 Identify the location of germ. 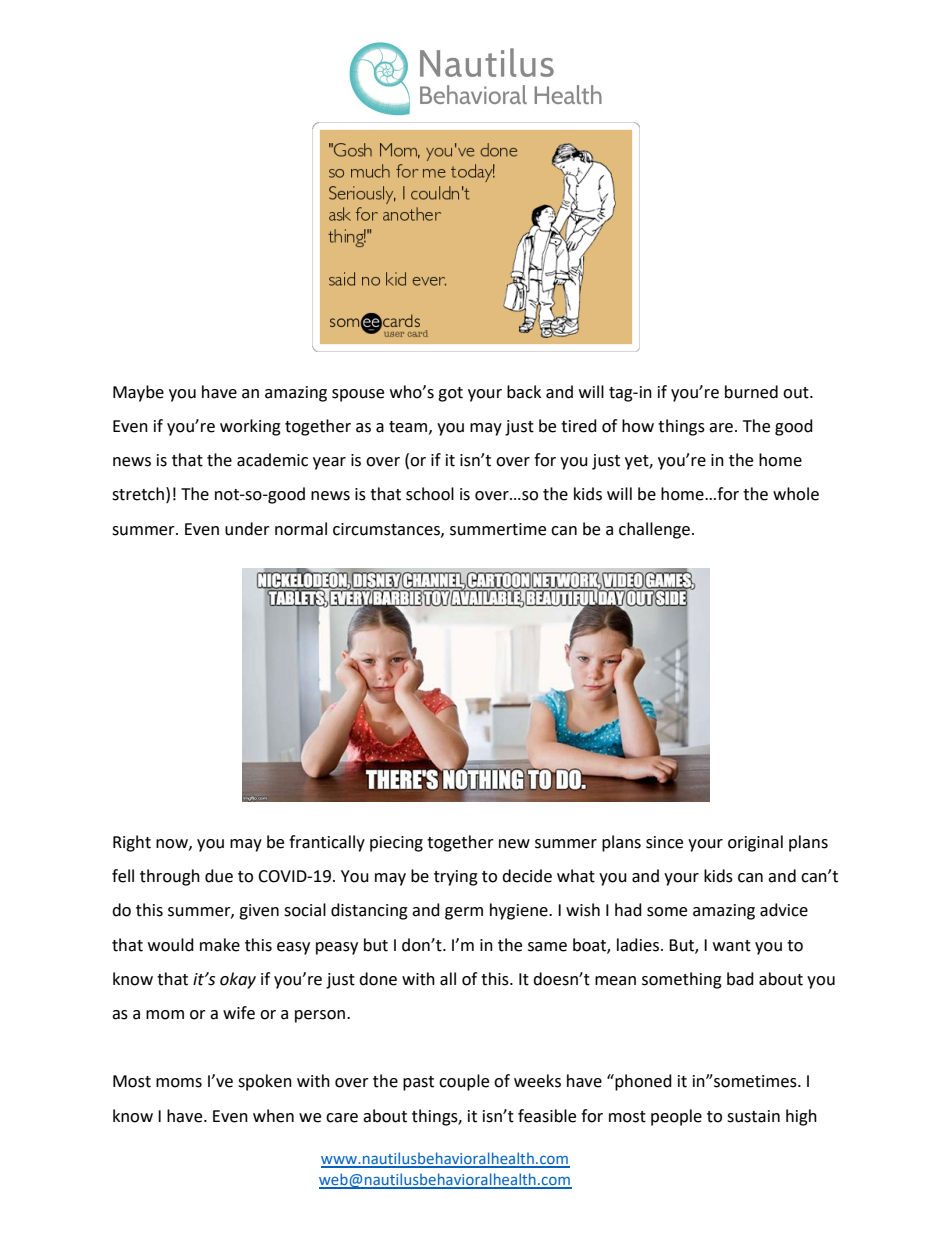
(464, 913).
